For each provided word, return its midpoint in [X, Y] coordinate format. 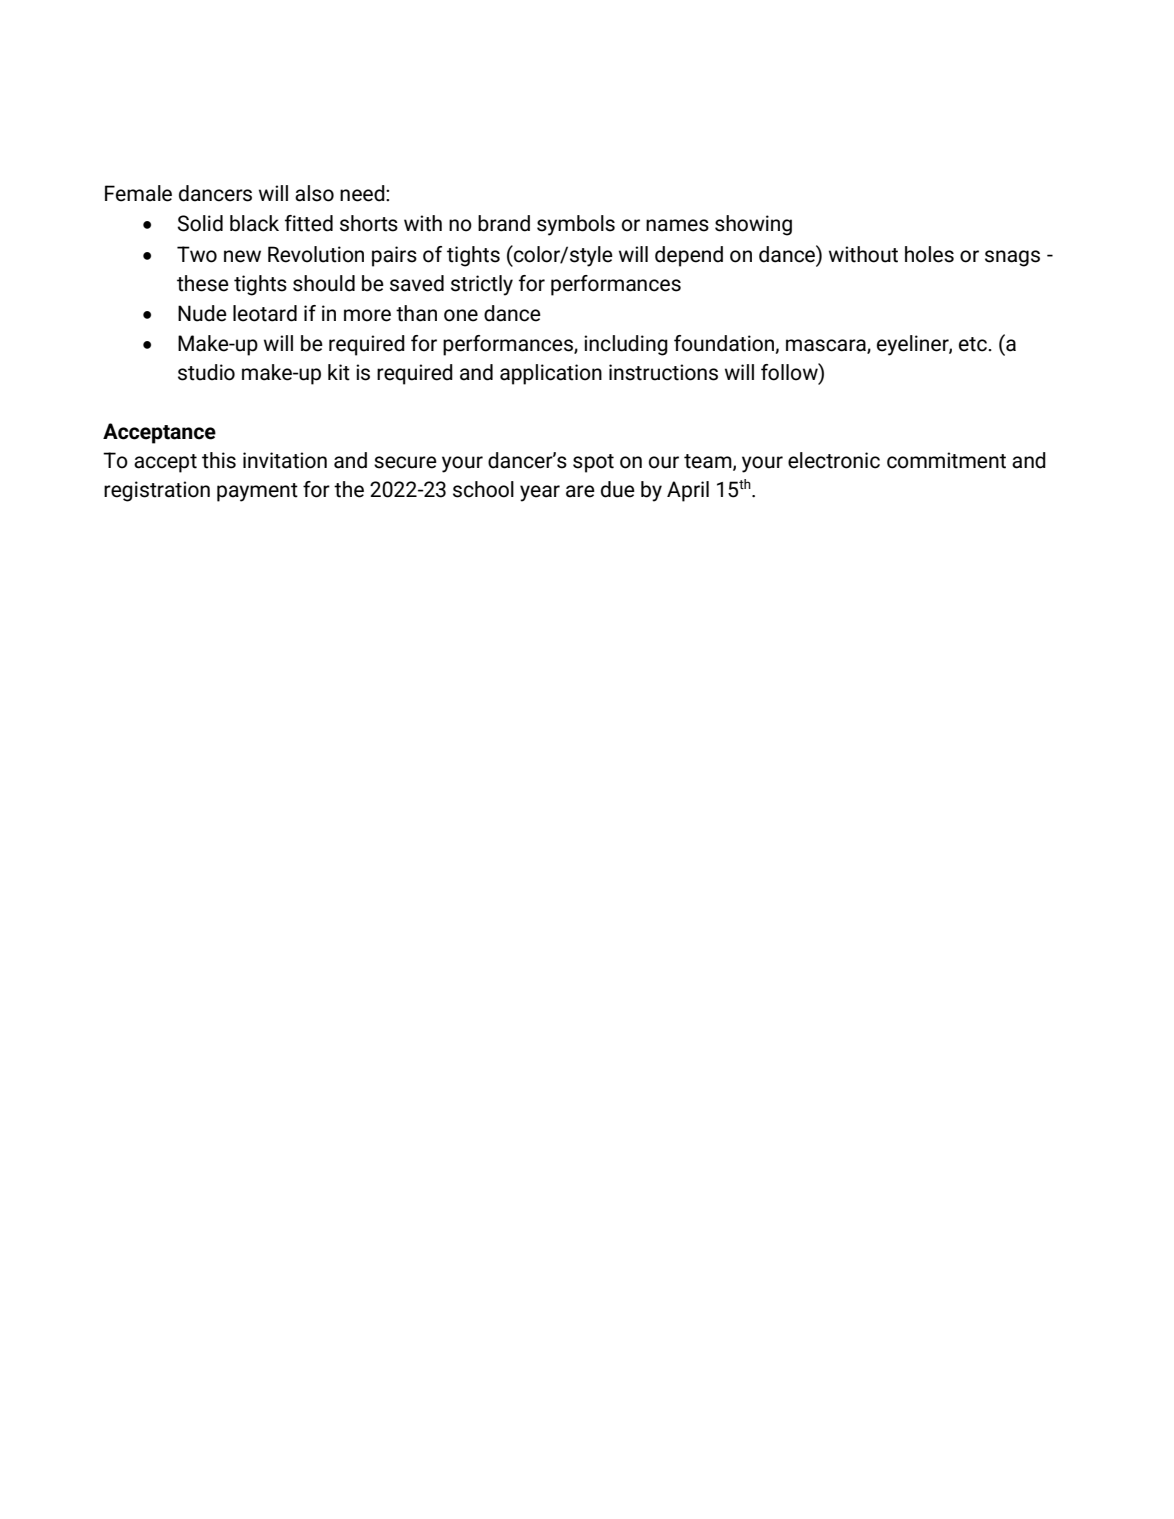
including [626, 345]
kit [339, 372]
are [580, 491]
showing [753, 225]
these [203, 283]
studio [206, 372]
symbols [576, 225]
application [551, 374]
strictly [482, 285]
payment [257, 492]
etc [974, 344]
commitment [946, 460]
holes [929, 254]
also [314, 193]
